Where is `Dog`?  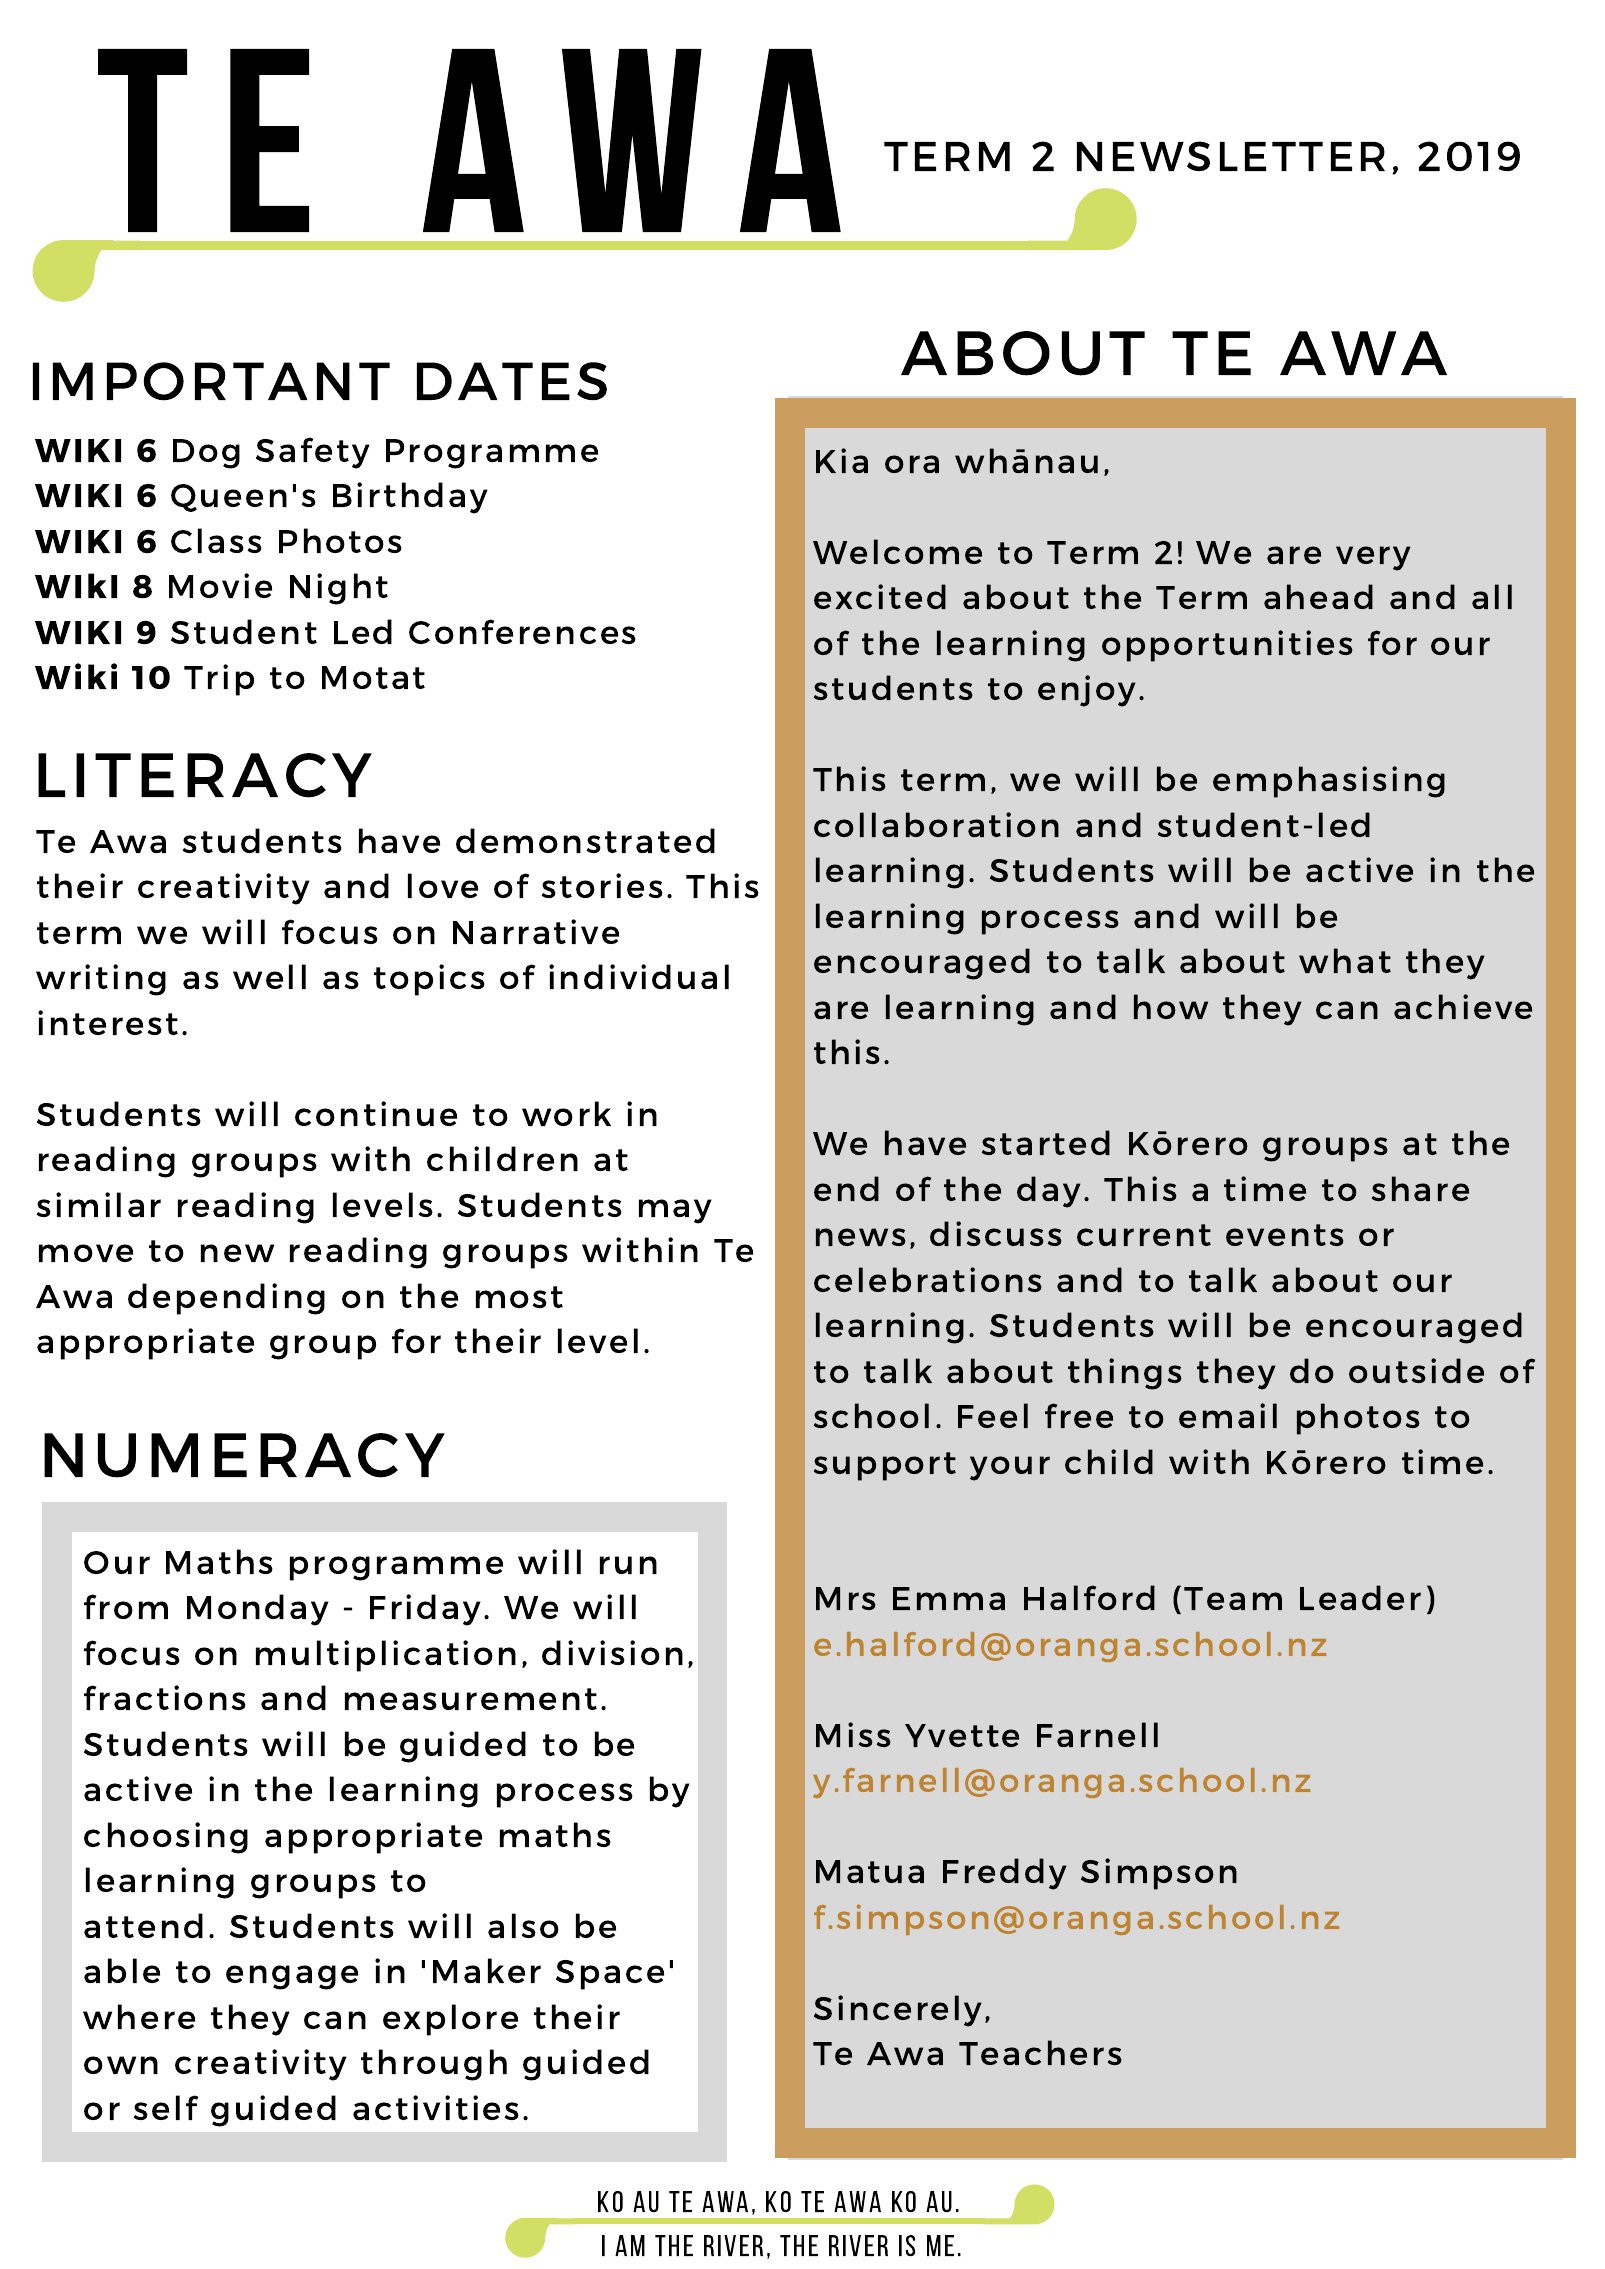 Dog is located at coordinates (206, 454).
